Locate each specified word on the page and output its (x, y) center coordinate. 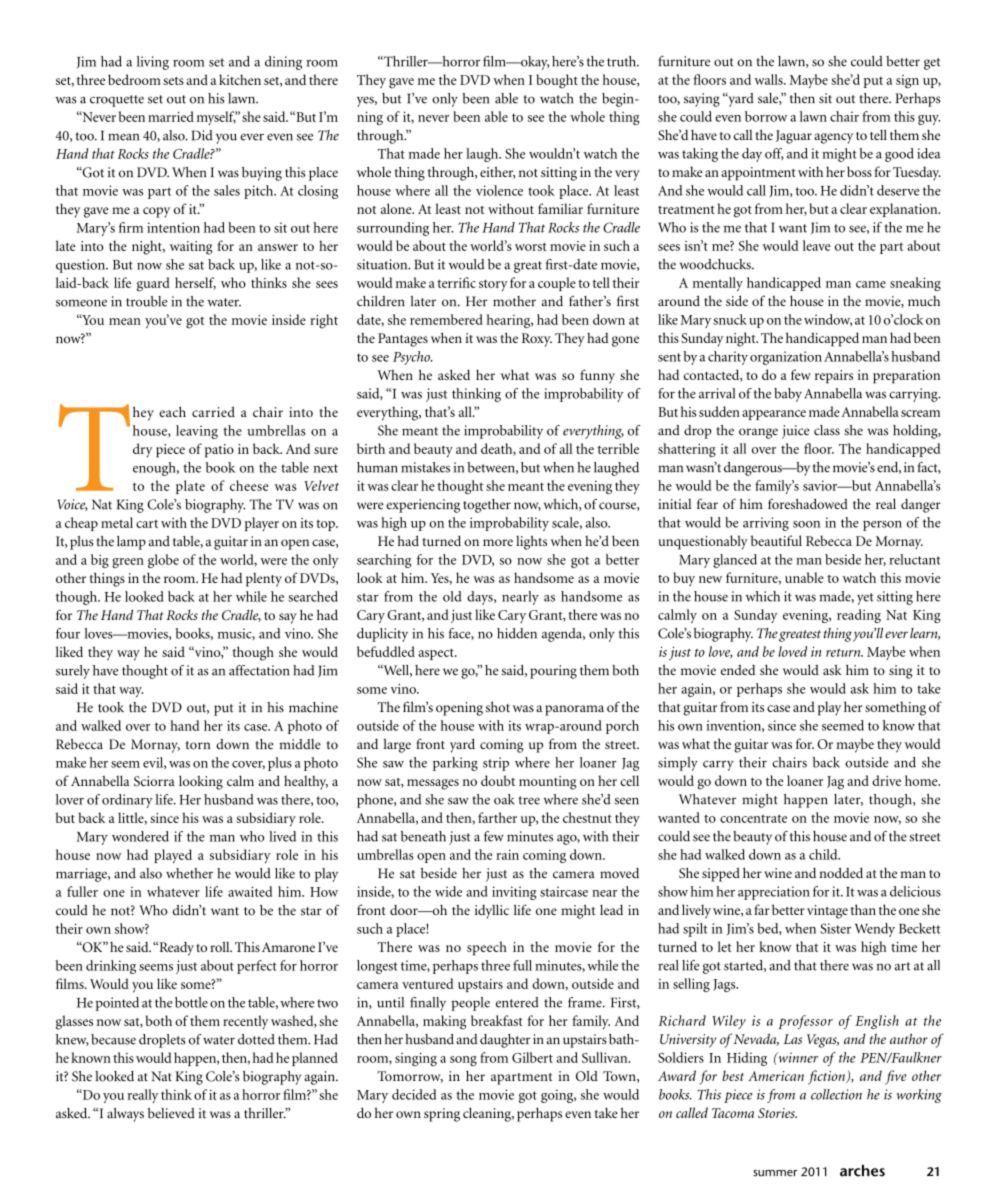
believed (171, 1113)
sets (173, 81)
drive (886, 780)
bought (557, 81)
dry (143, 450)
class (827, 430)
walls (770, 79)
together (487, 506)
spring (442, 1115)
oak (504, 799)
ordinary (127, 801)
